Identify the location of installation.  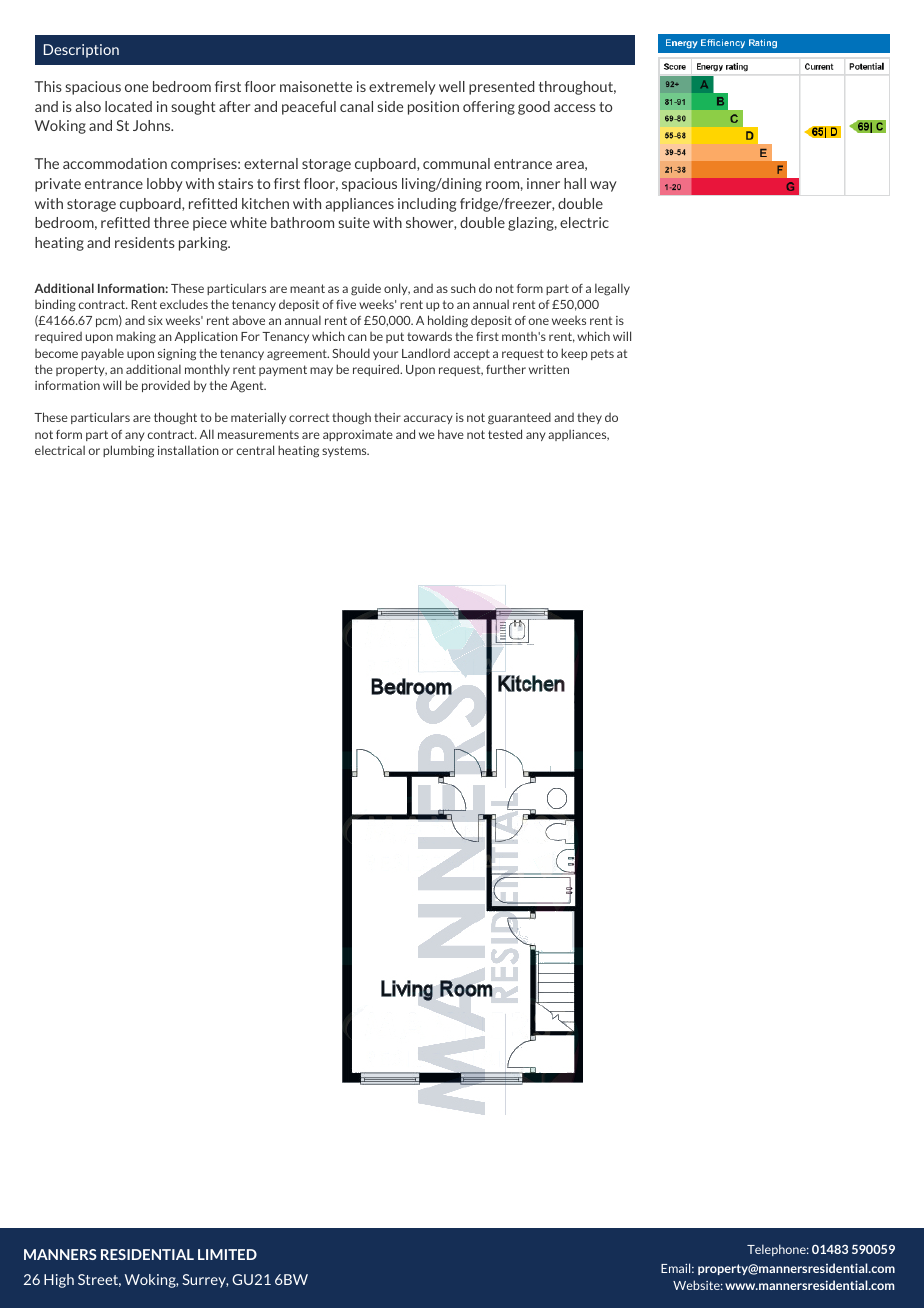
(188, 450).
